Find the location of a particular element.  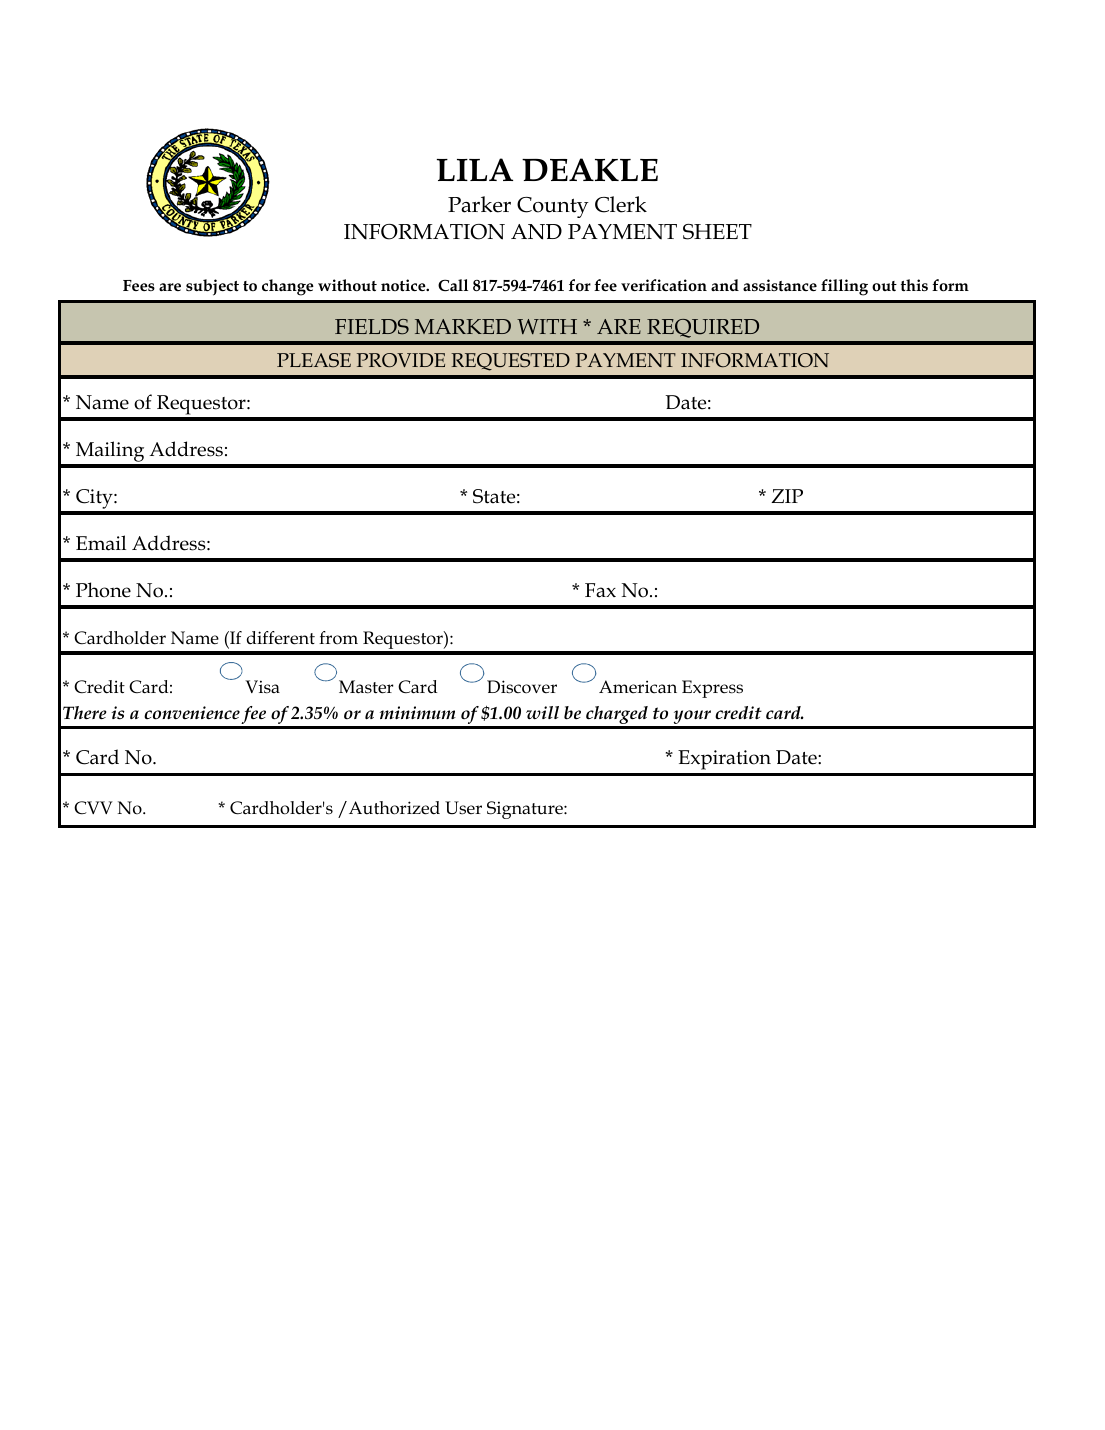

Parker is located at coordinates (479, 204).
